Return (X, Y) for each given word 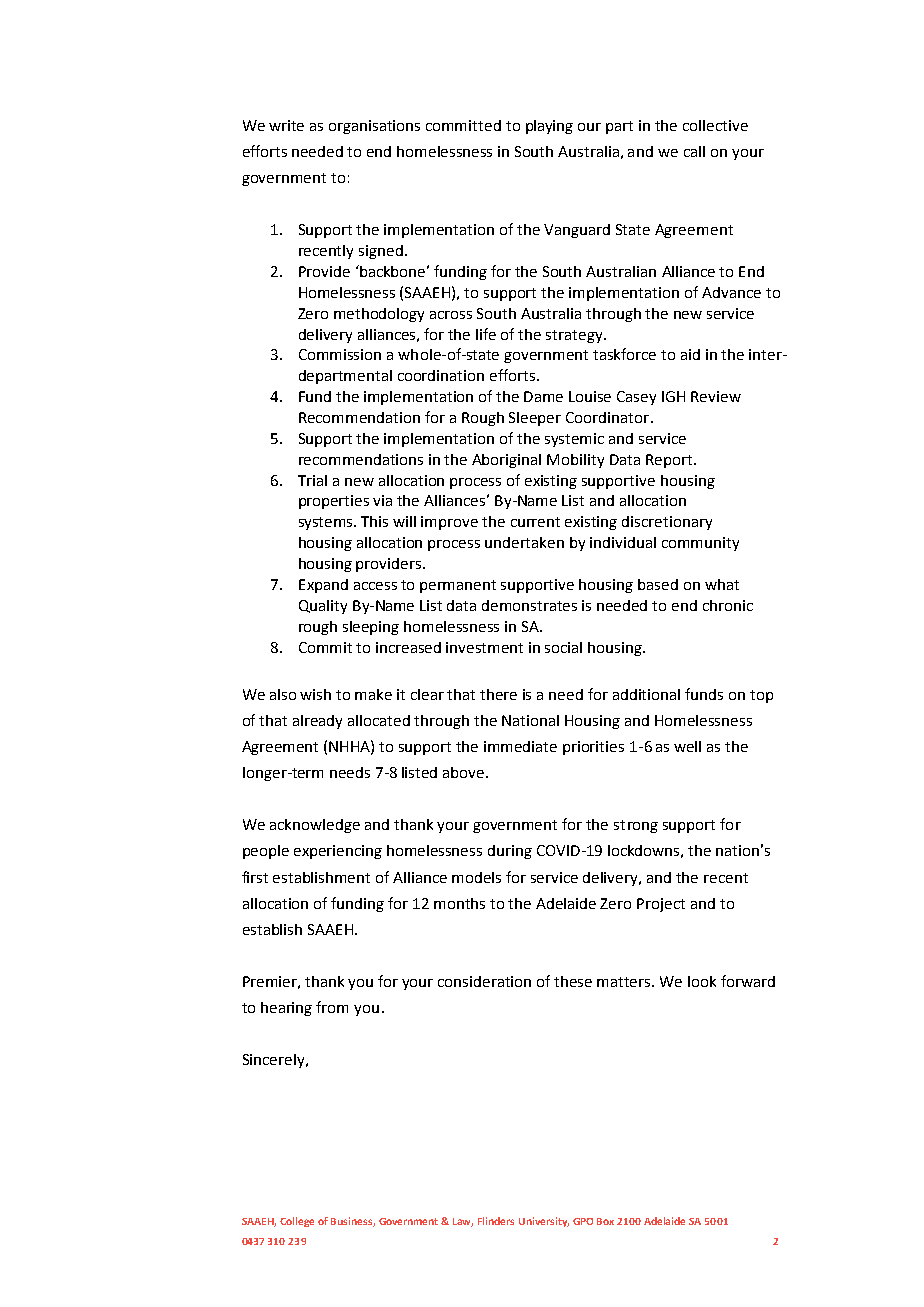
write (286, 125)
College (297, 1222)
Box (605, 1221)
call (694, 151)
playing (549, 127)
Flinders (496, 1221)
